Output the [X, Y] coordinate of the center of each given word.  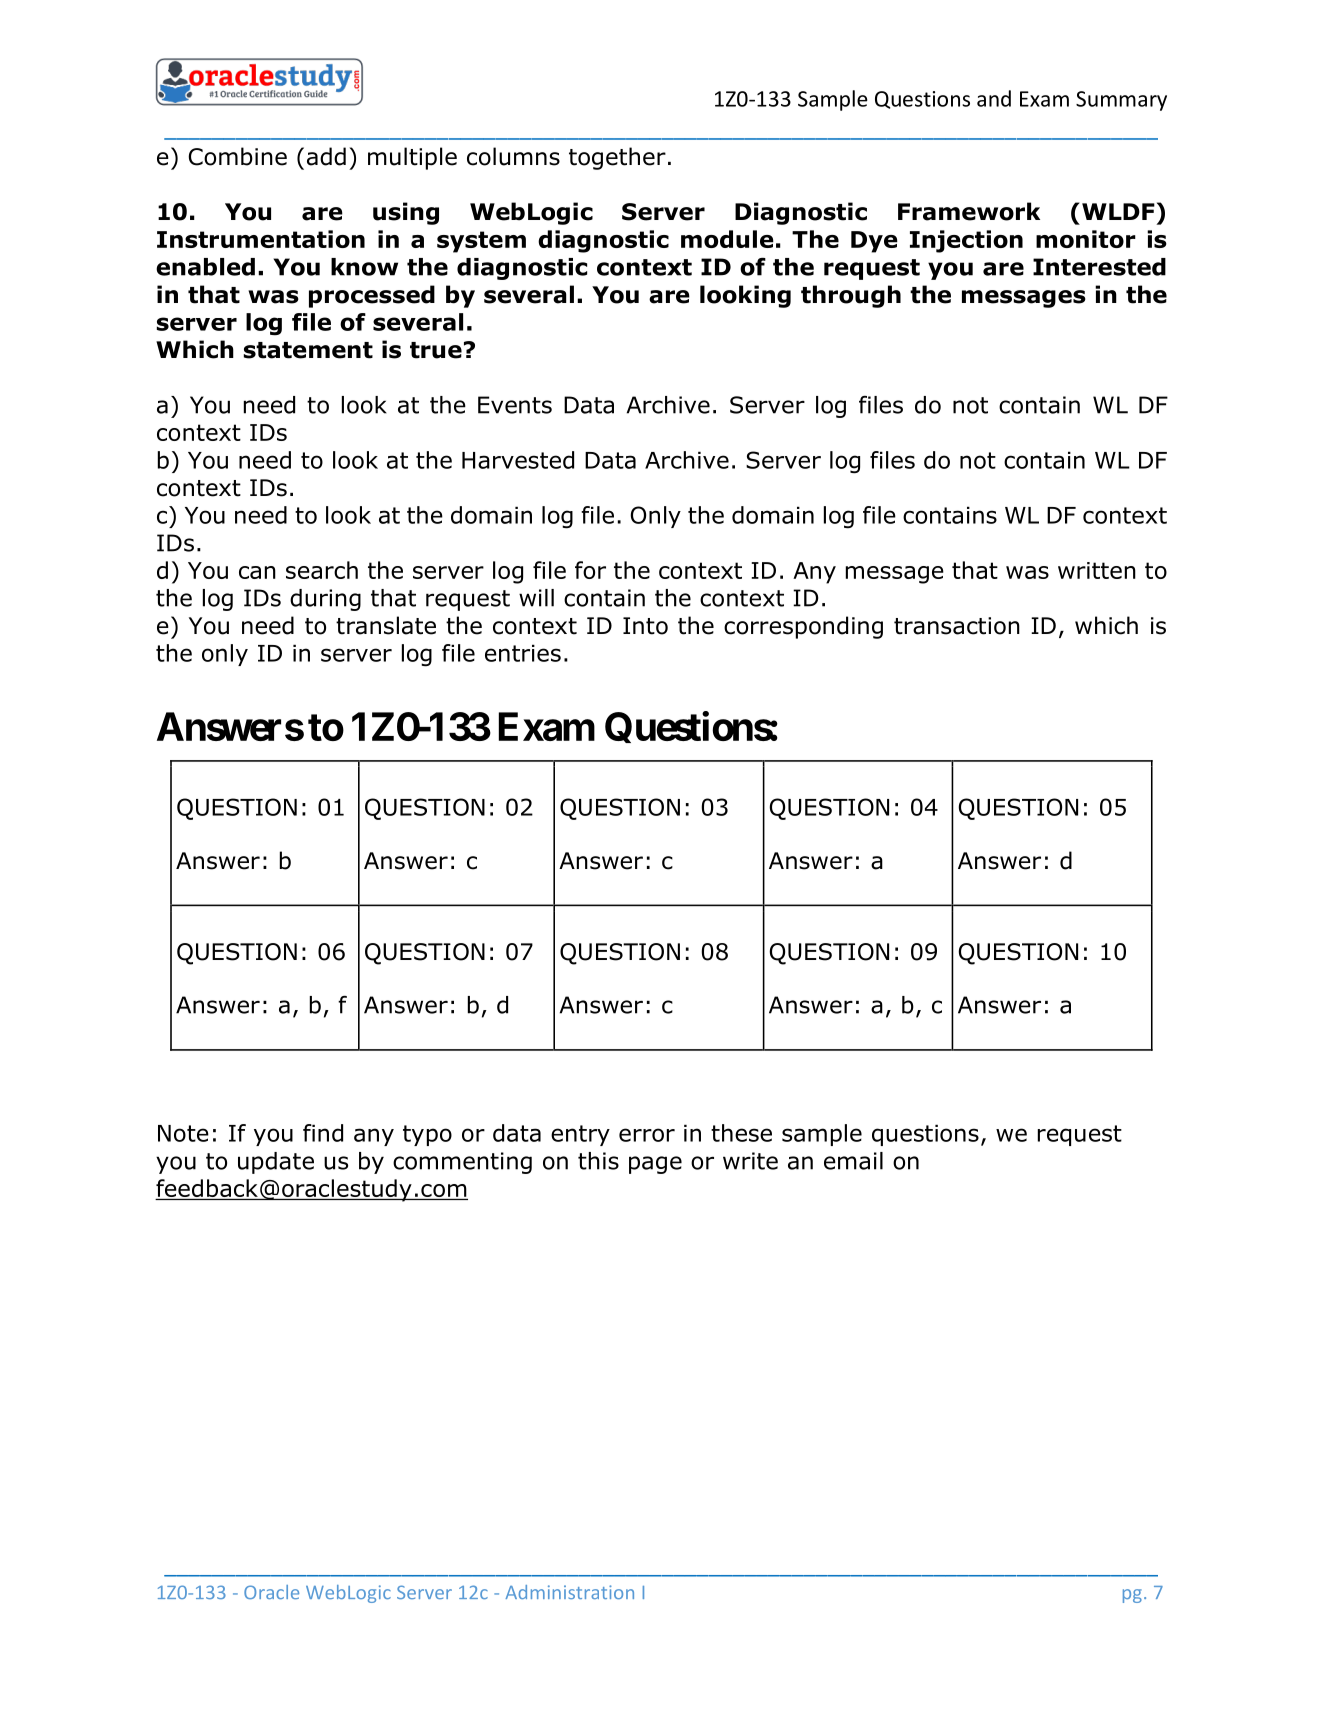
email [853, 1161]
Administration [569, 1592]
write [750, 1161]
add [326, 156]
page [655, 1165]
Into [645, 626]
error [647, 1135]
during [325, 600]
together [617, 158]
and [994, 98]
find [323, 1133]
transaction [957, 626]
